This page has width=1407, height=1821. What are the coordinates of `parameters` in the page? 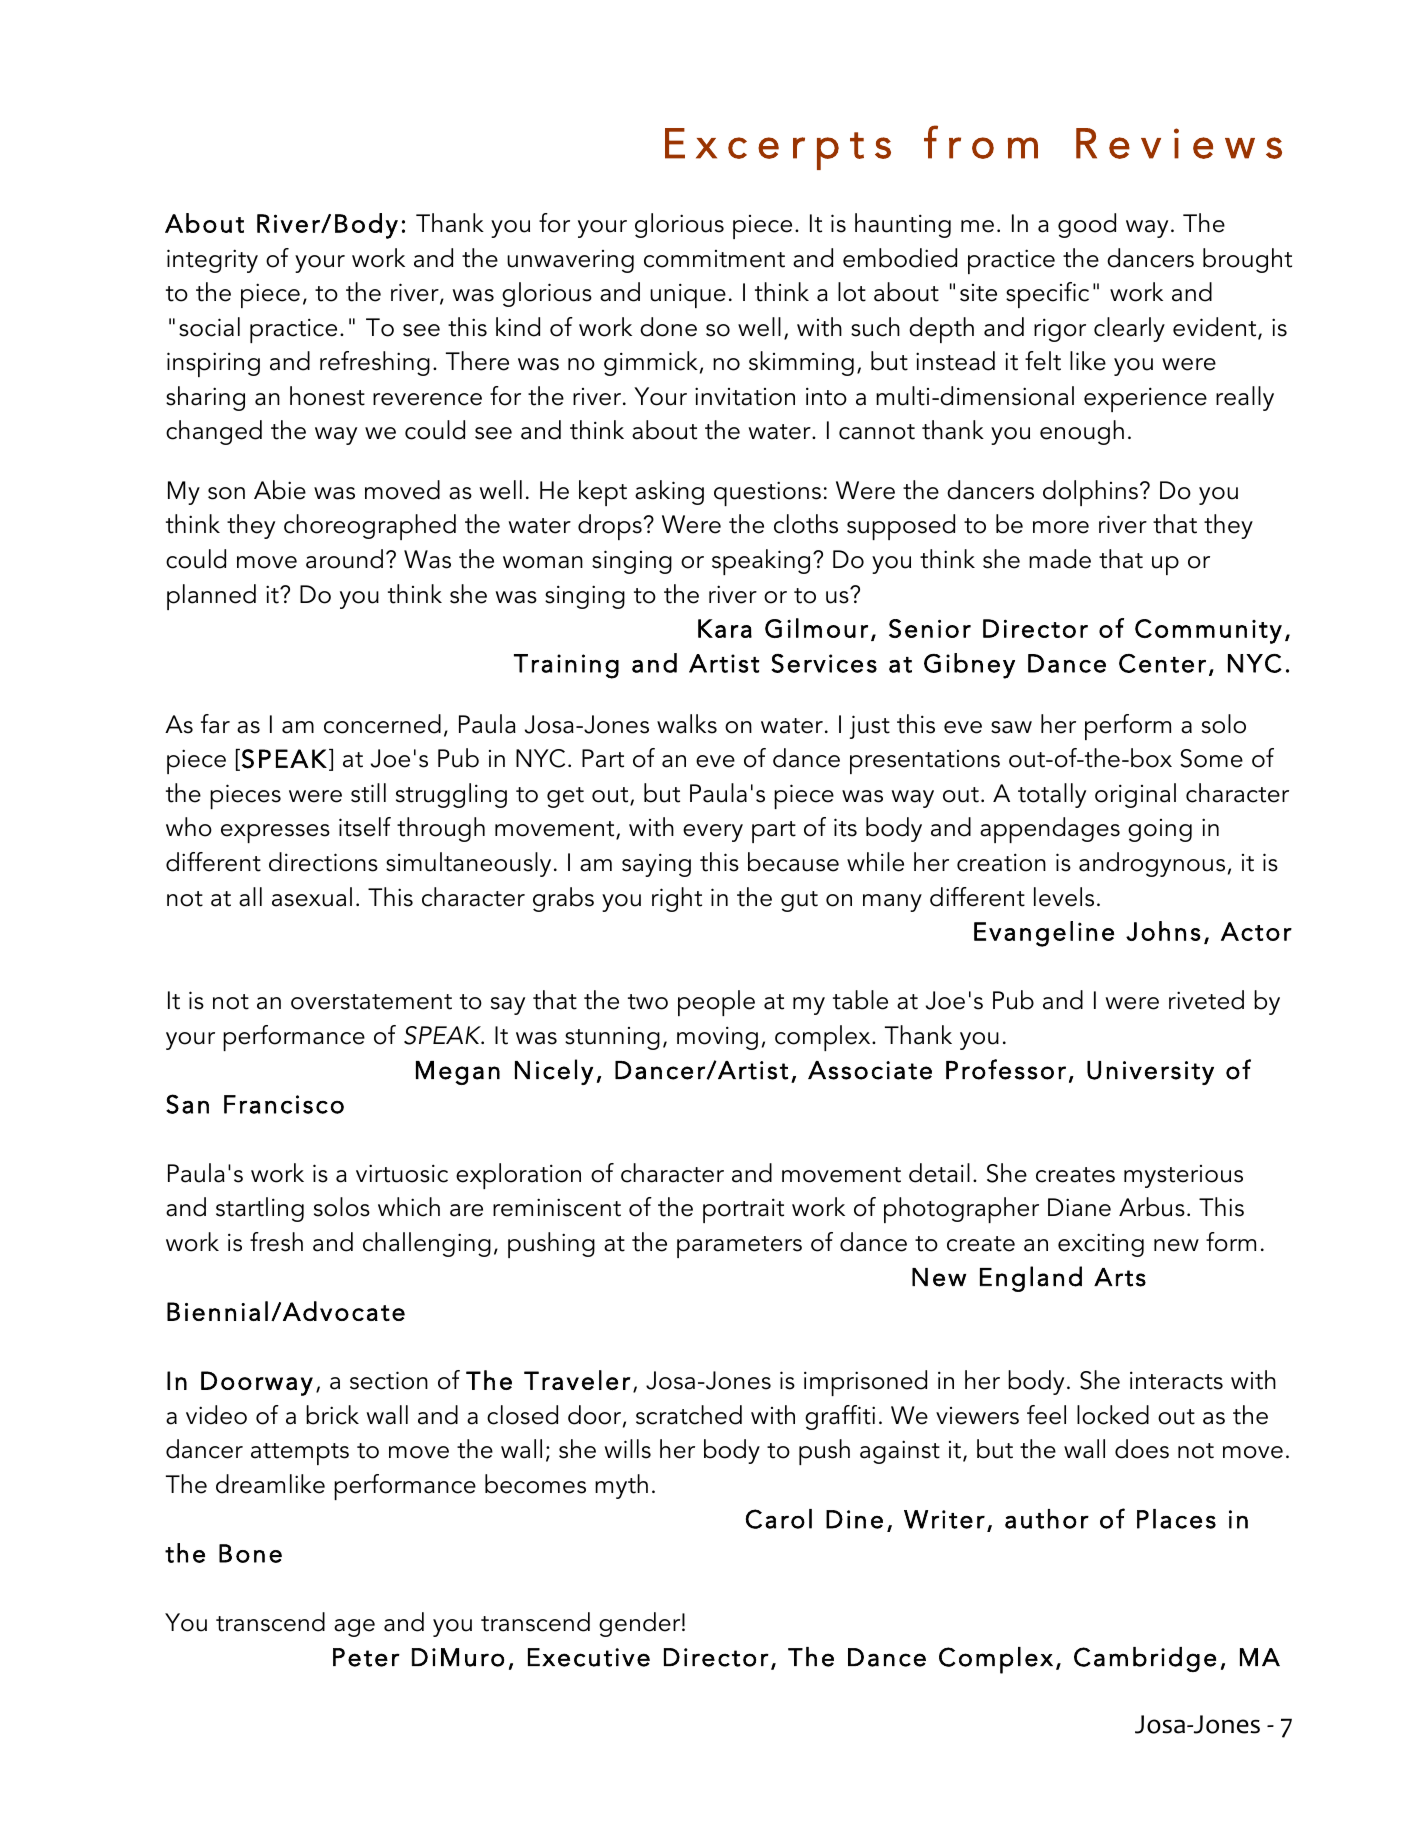 It's located at (739, 1247).
